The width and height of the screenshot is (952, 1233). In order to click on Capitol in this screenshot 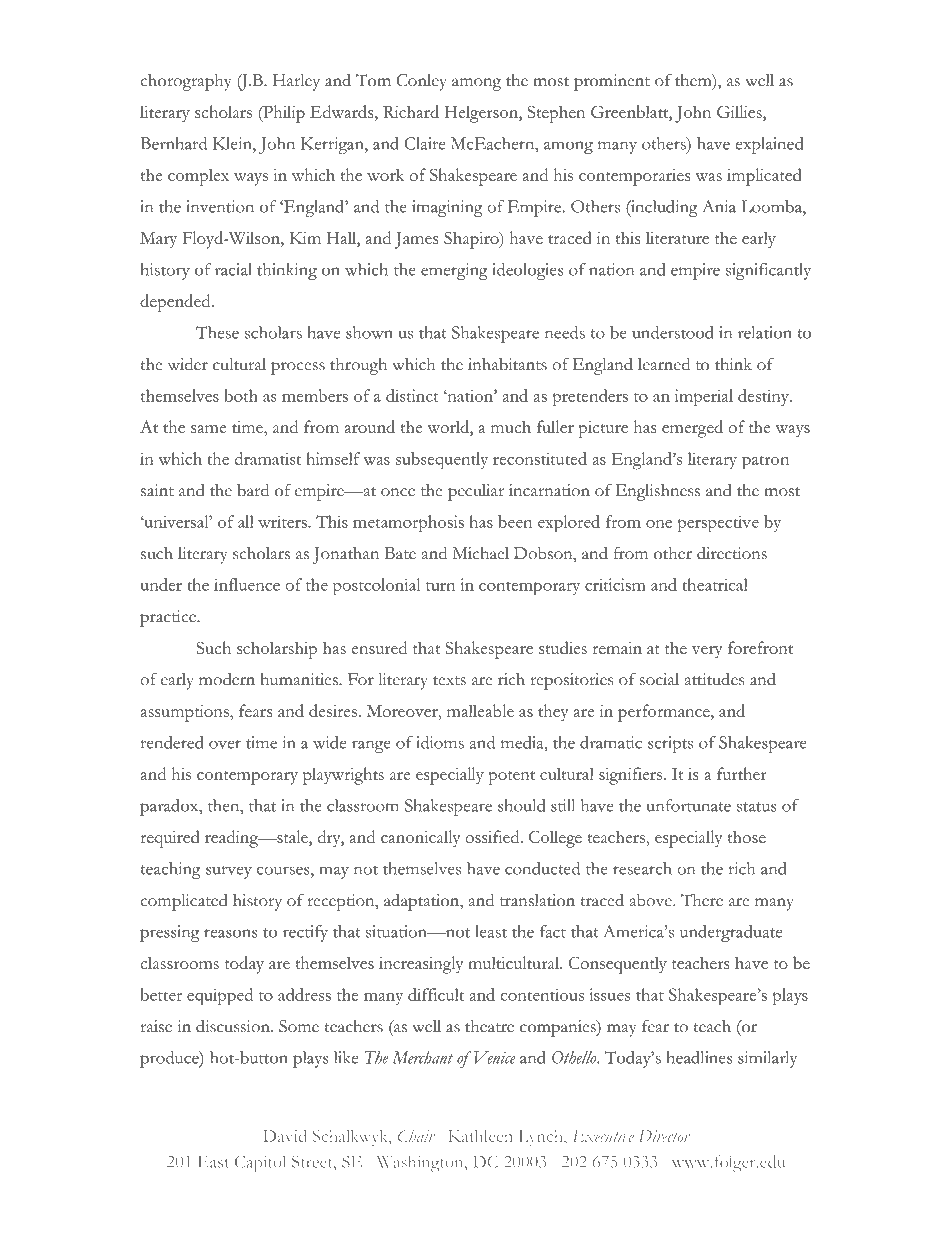, I will do `click(260, 1163)`.
